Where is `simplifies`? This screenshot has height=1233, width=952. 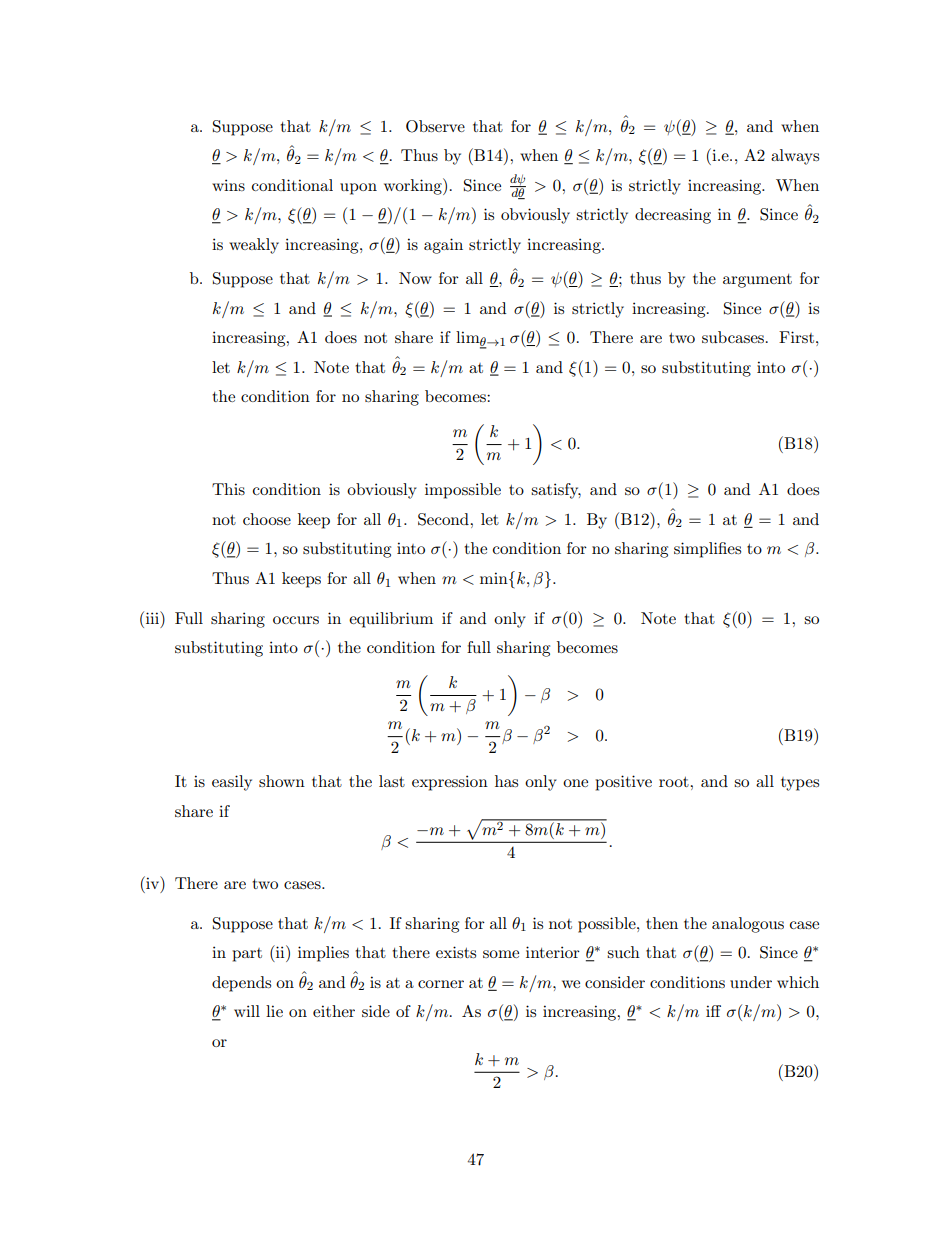 simplifies is located at coordinates (707, 550).
